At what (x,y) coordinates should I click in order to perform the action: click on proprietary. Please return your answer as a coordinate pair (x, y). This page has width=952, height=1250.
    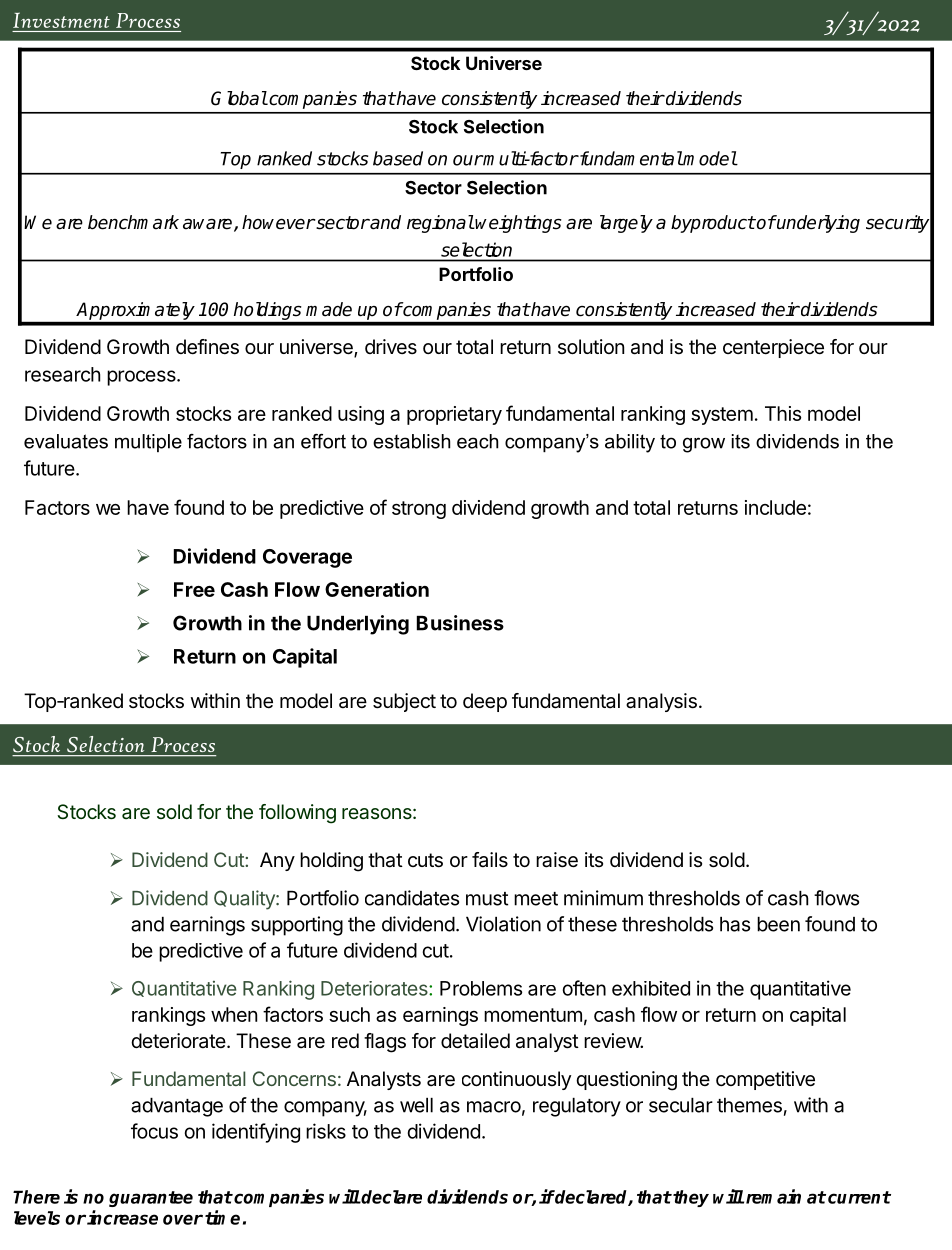
    Looking at the image, I should click on (454, 415).
